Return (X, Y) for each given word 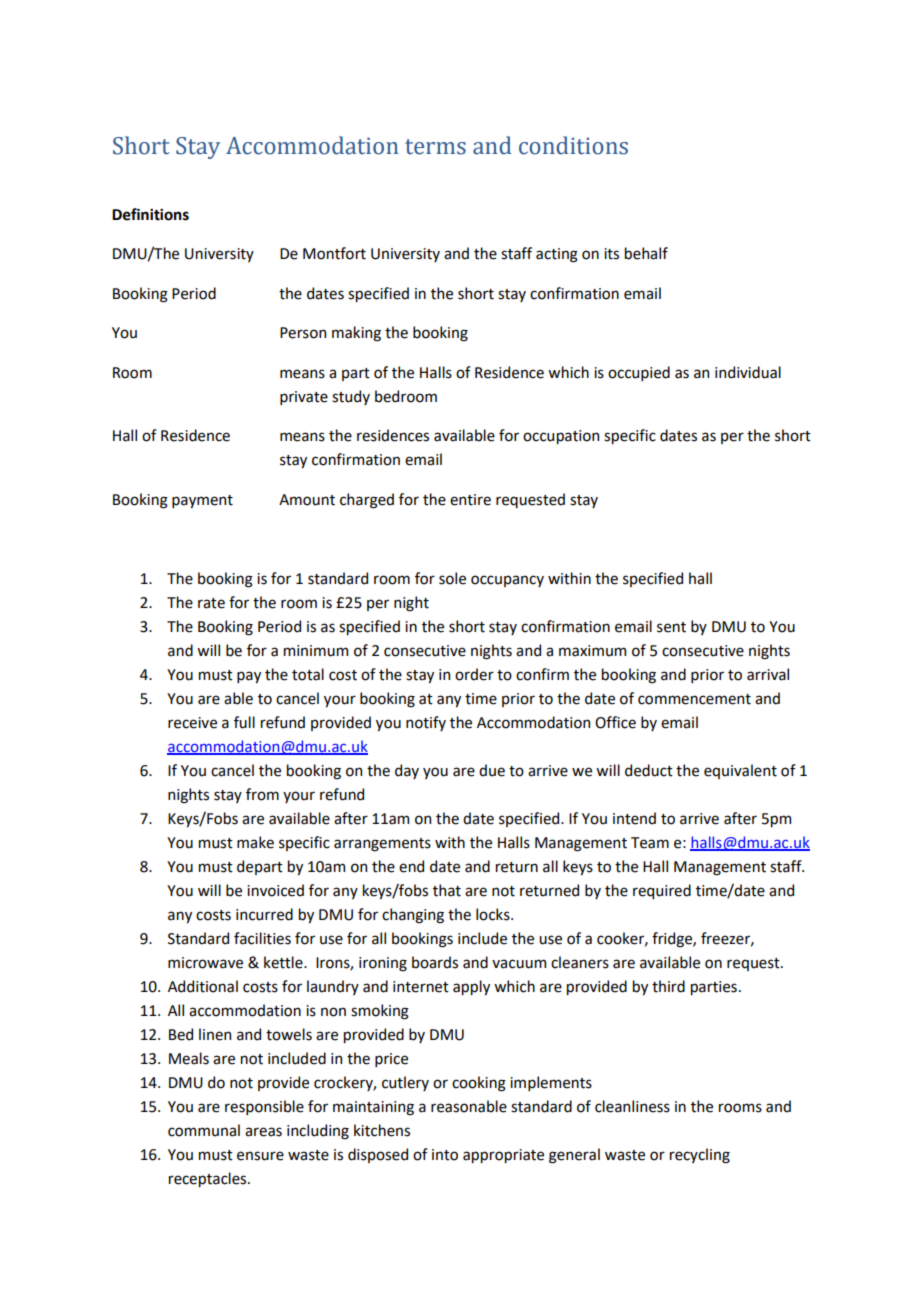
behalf (646, 253)
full (244, 722)
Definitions (150, 214)
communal (204, 1130)
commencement (694, 699)
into (445, 1155)
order (474, 674)
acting (557, 255)
